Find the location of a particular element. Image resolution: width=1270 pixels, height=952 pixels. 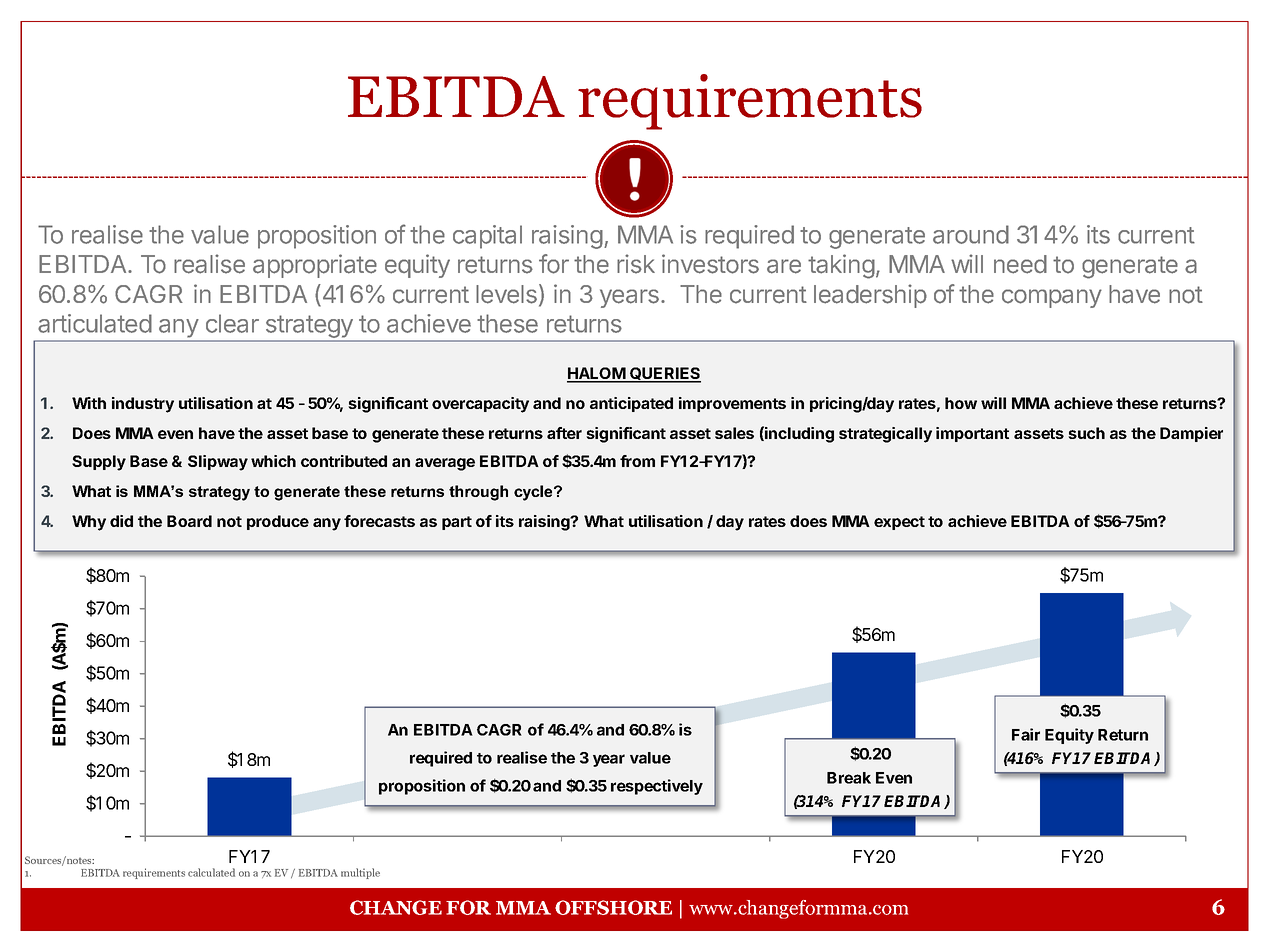

appropriate is located at coordinates (315, 266).
